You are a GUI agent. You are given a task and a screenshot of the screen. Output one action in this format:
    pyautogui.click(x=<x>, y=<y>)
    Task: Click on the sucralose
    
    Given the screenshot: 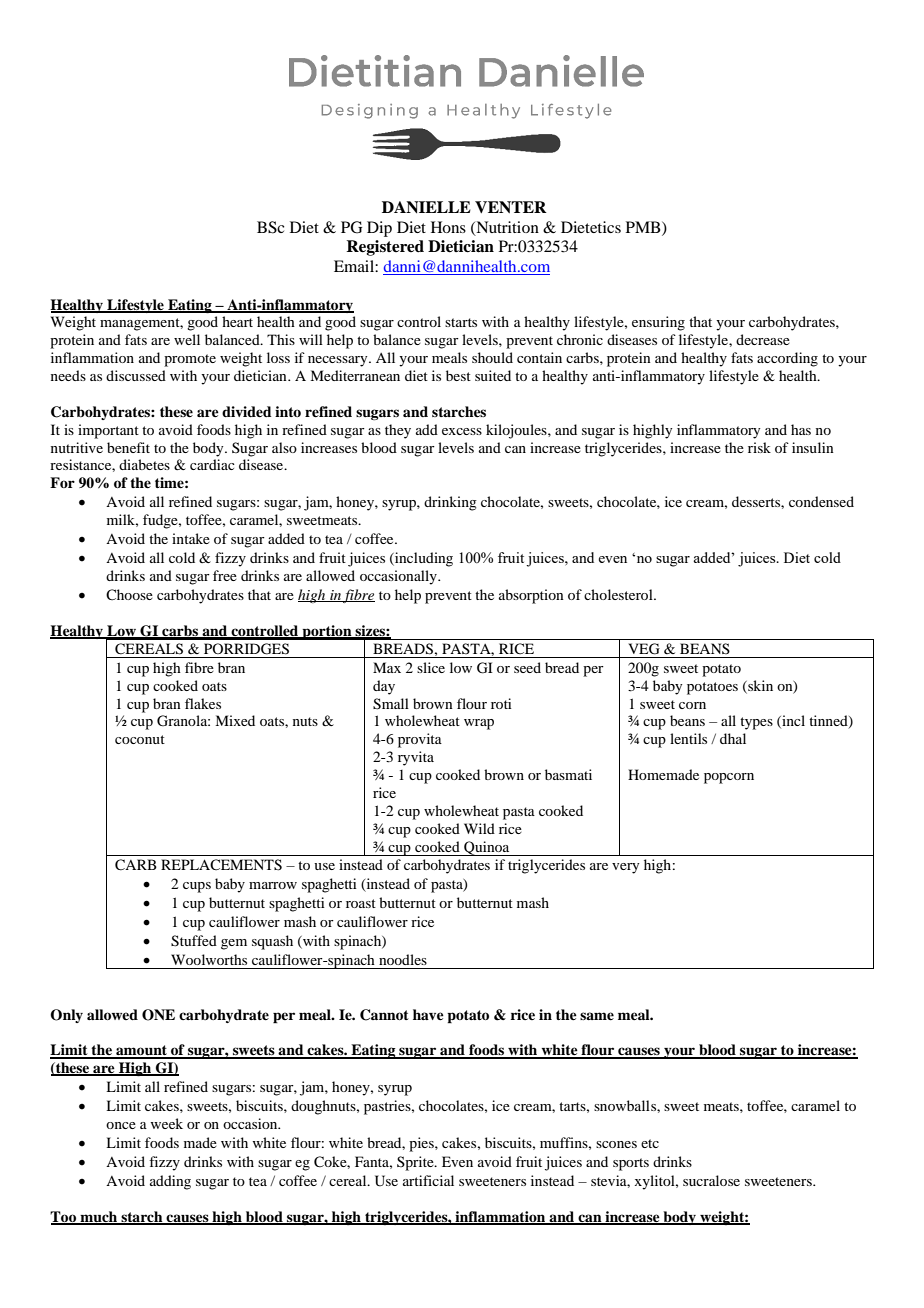 What is the action you would take?
    pyautogui.click(x=711, y=1180)
